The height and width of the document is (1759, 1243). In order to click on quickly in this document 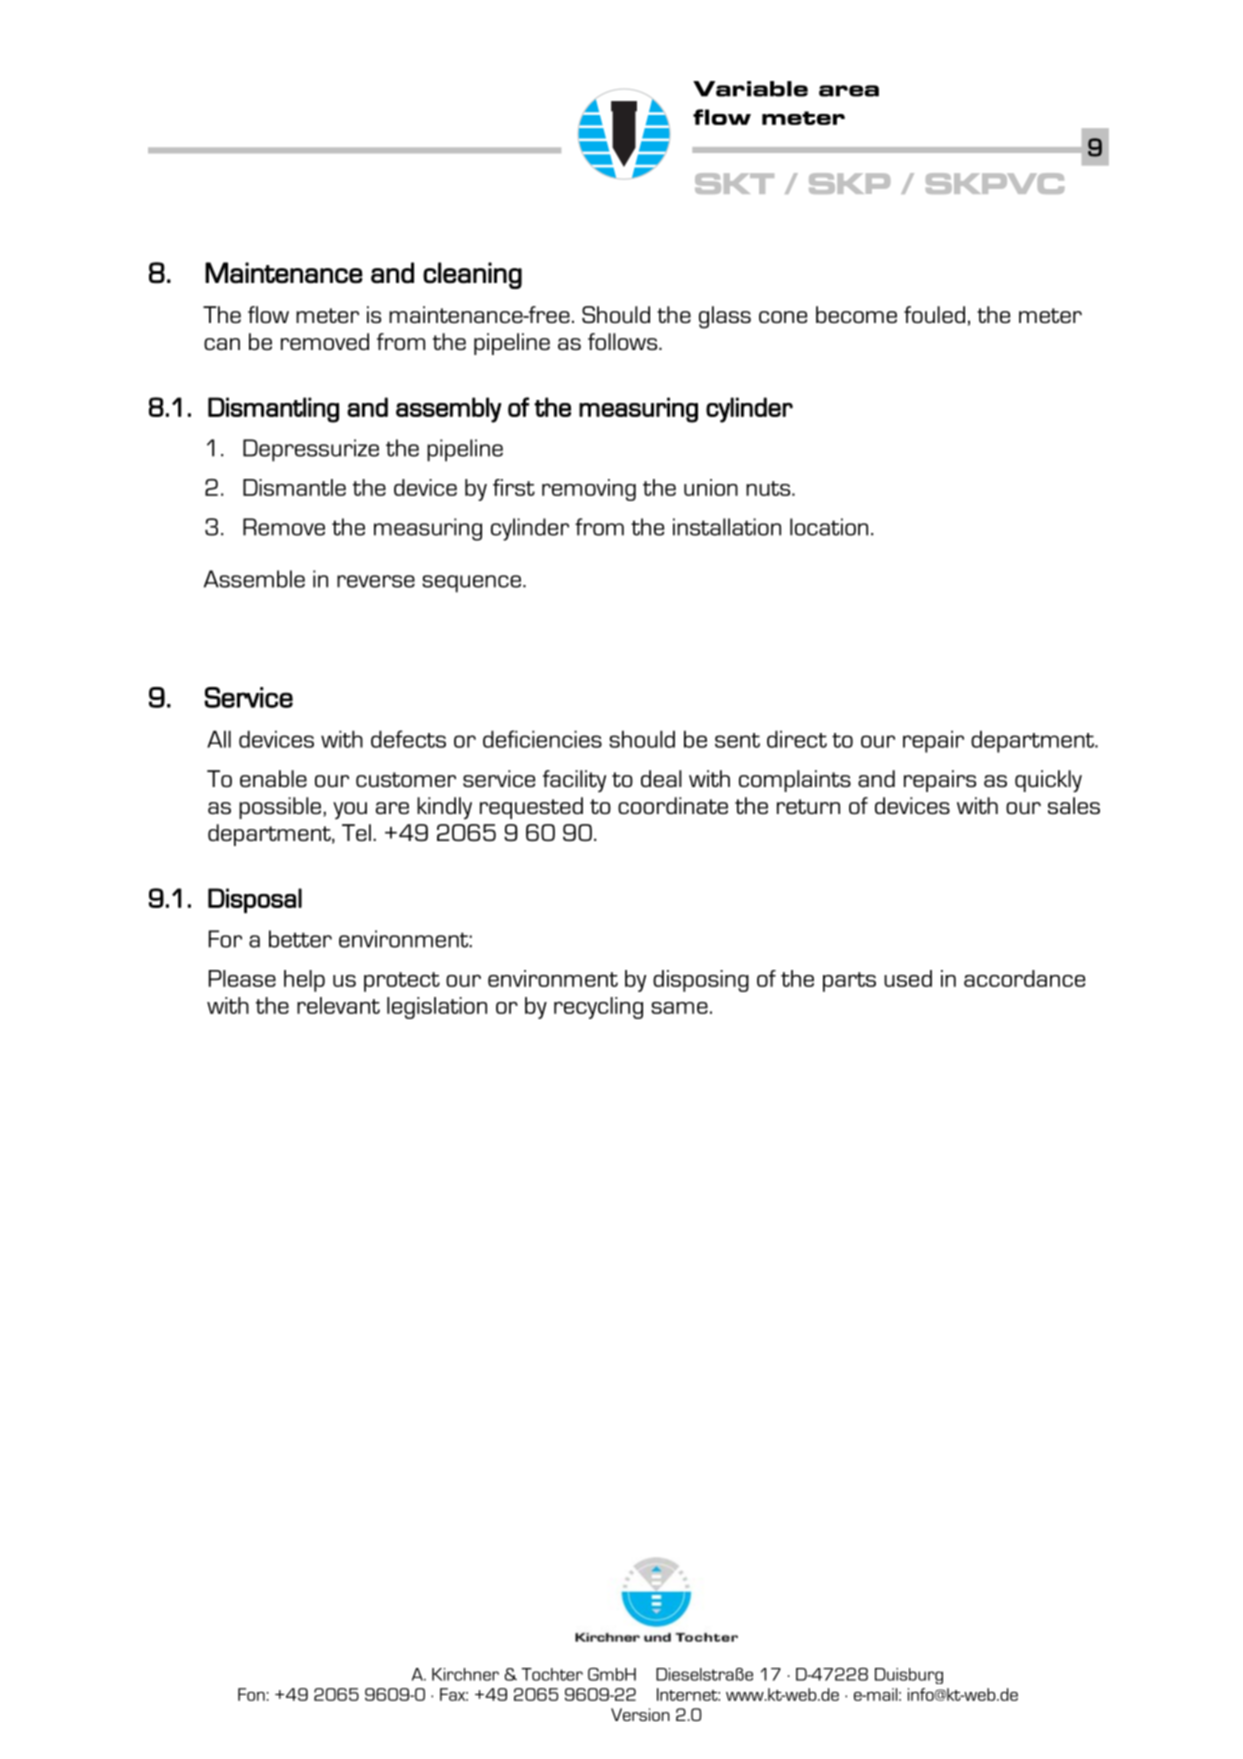, I will do `click(1048, 781)`.
